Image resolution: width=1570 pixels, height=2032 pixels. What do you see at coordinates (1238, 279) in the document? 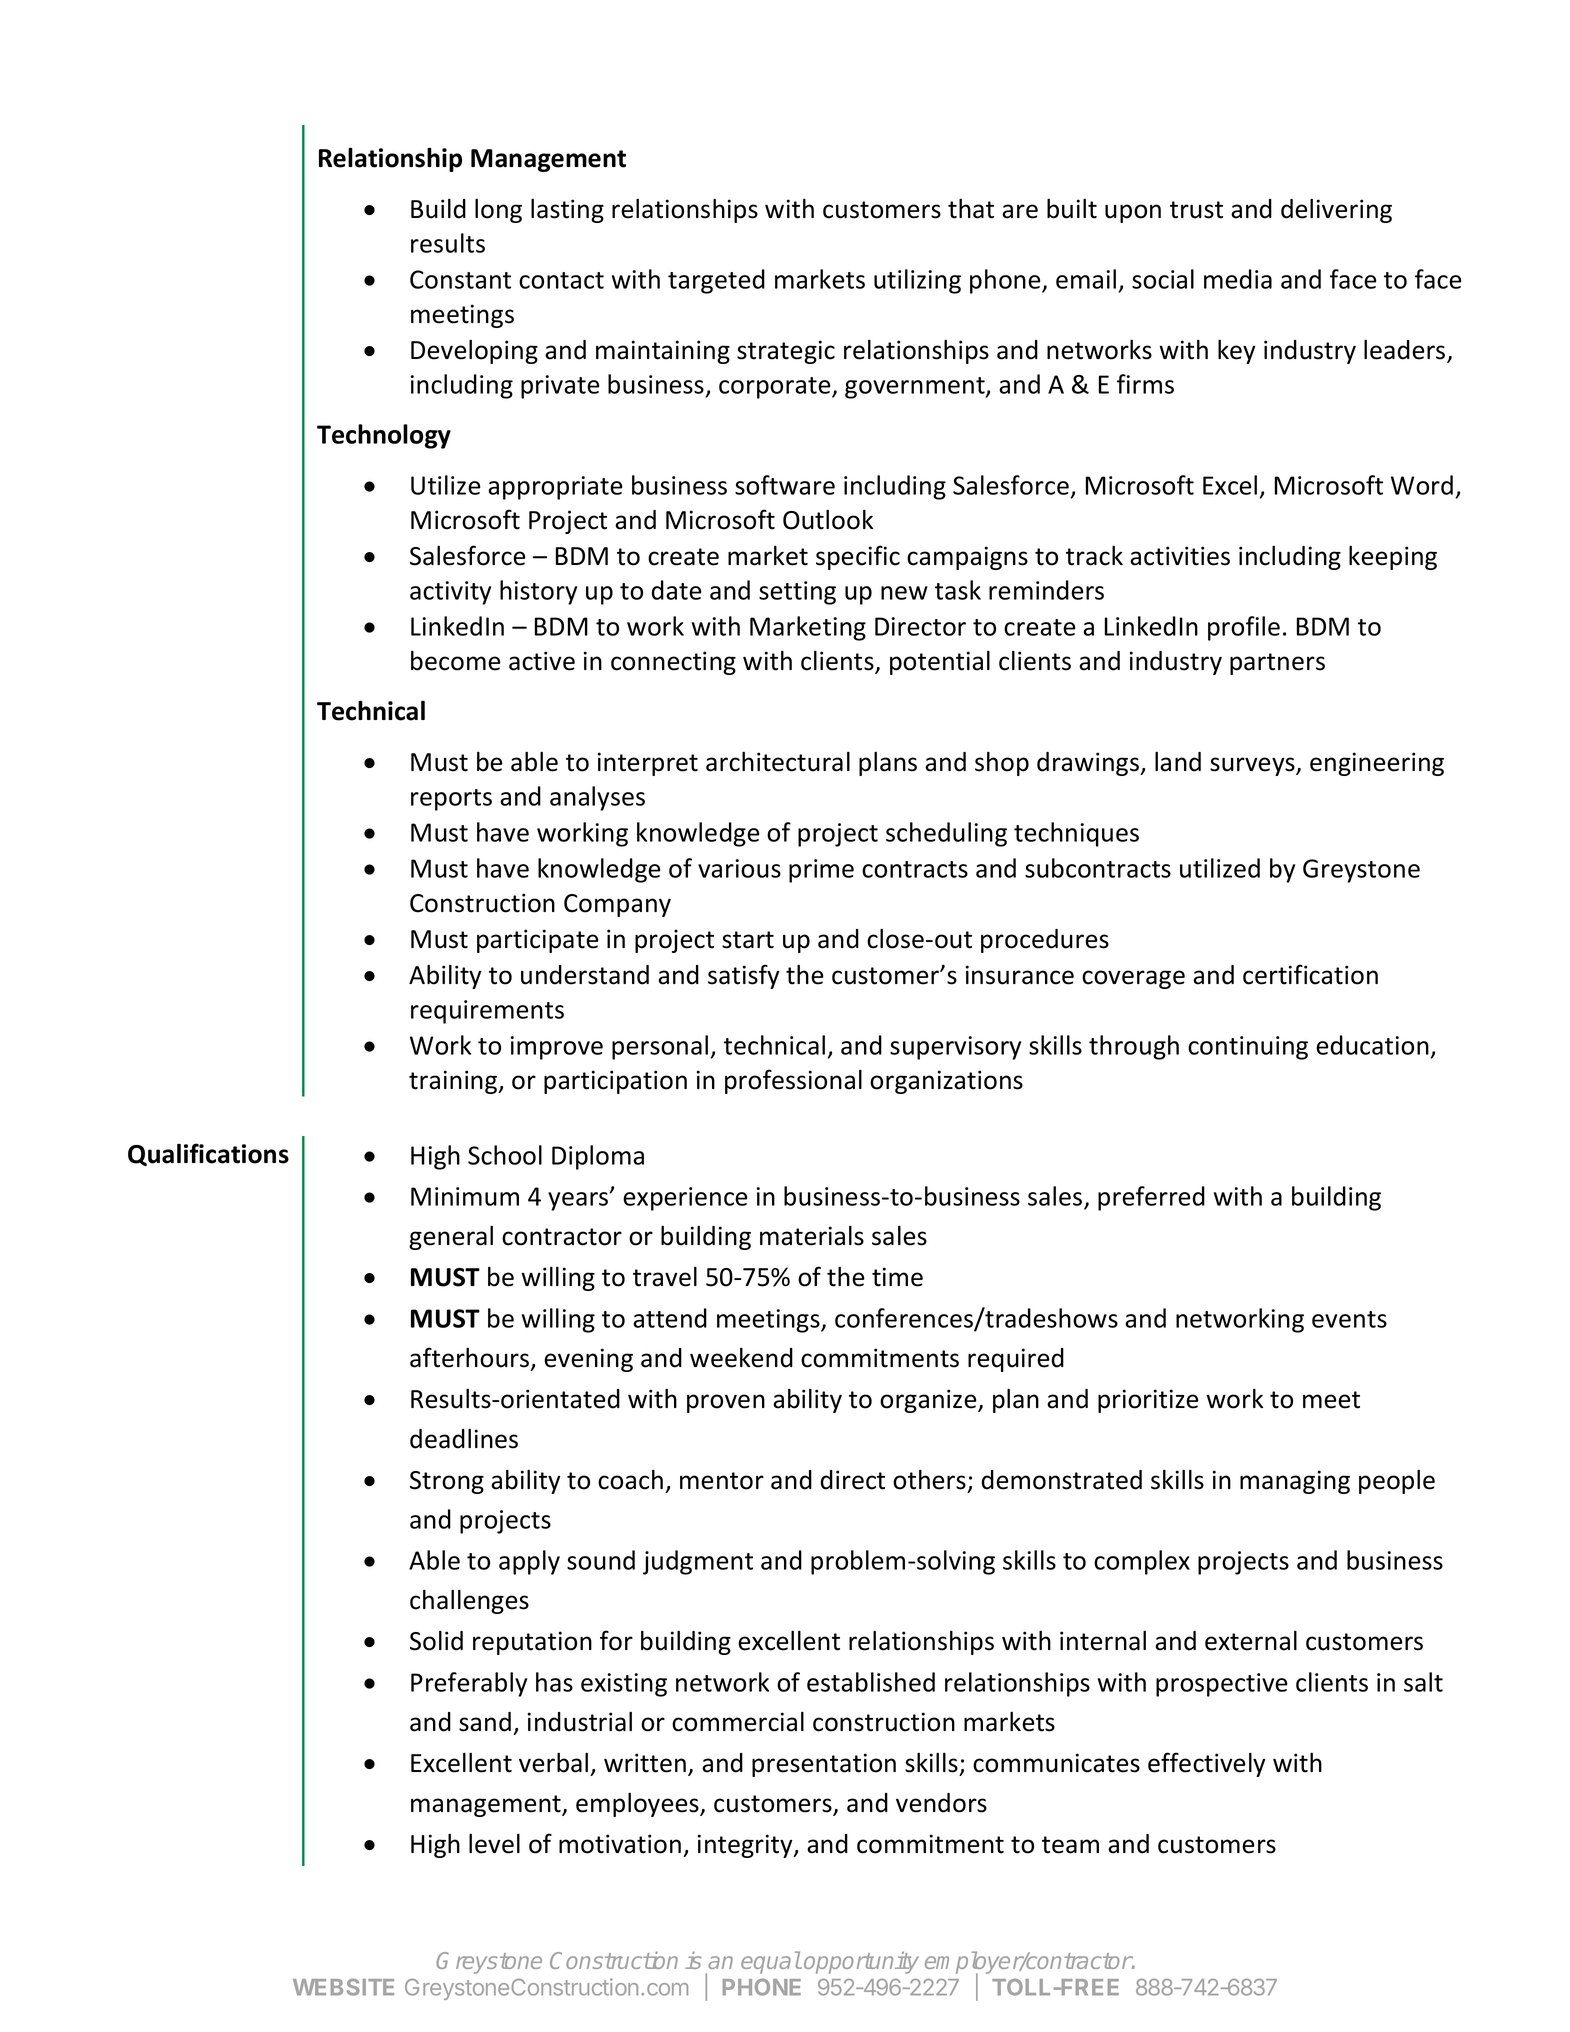
I see `media` at bounding box center [1238, 279].
